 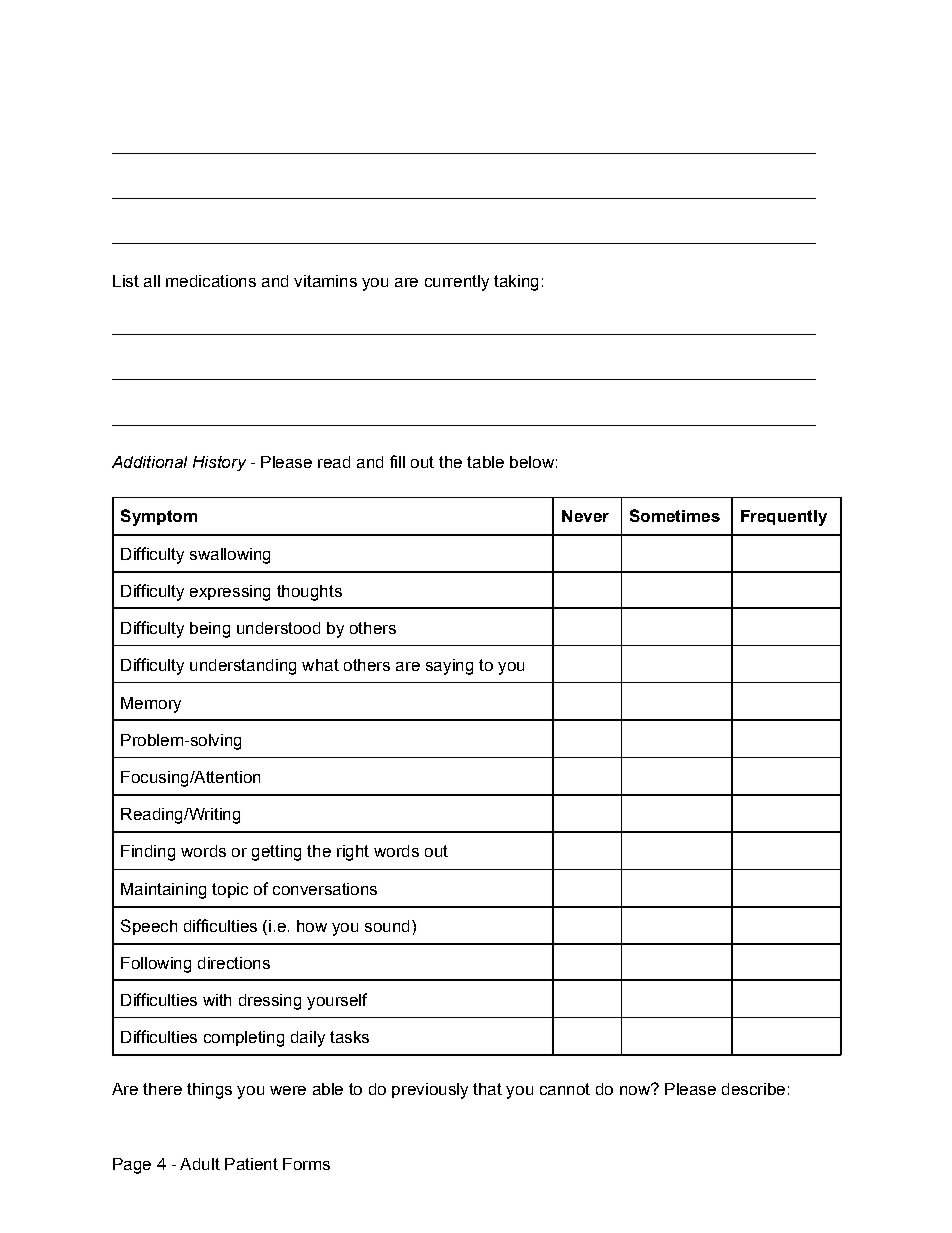 I want to click on Adult, so click(x=200, y=1164).
